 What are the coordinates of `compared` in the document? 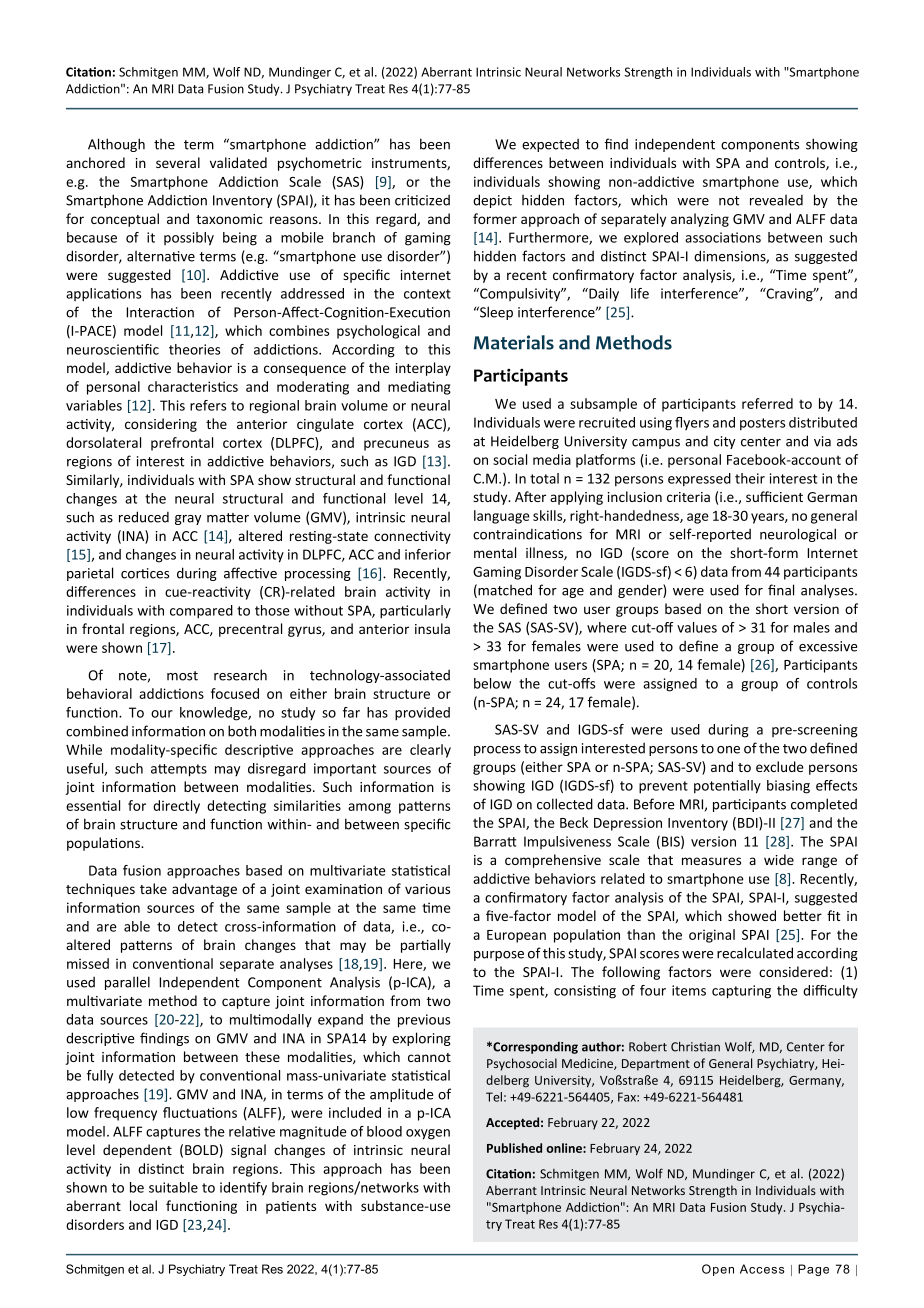 It's located at (201, 612).
